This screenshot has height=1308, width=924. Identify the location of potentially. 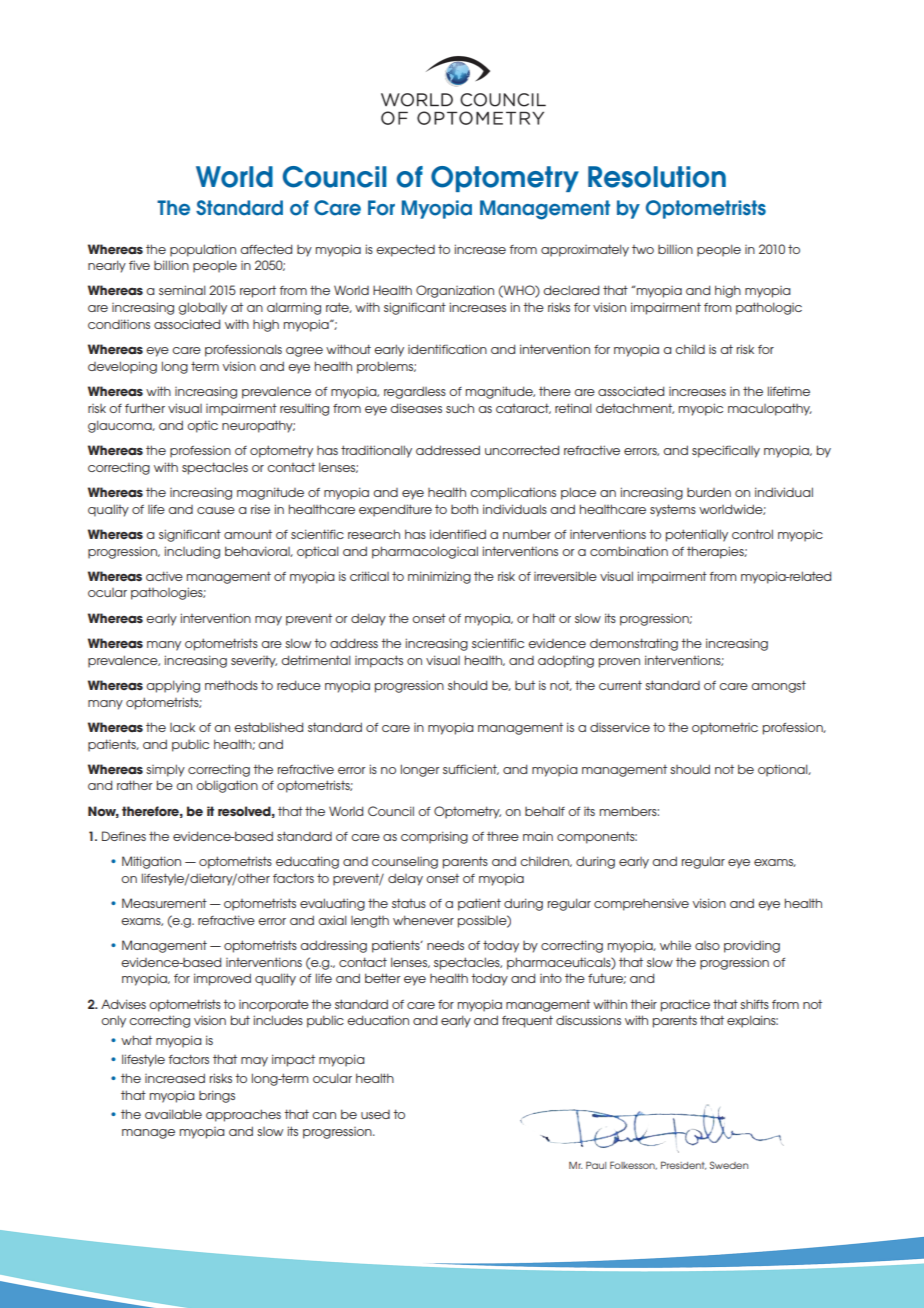
(697, 535).
